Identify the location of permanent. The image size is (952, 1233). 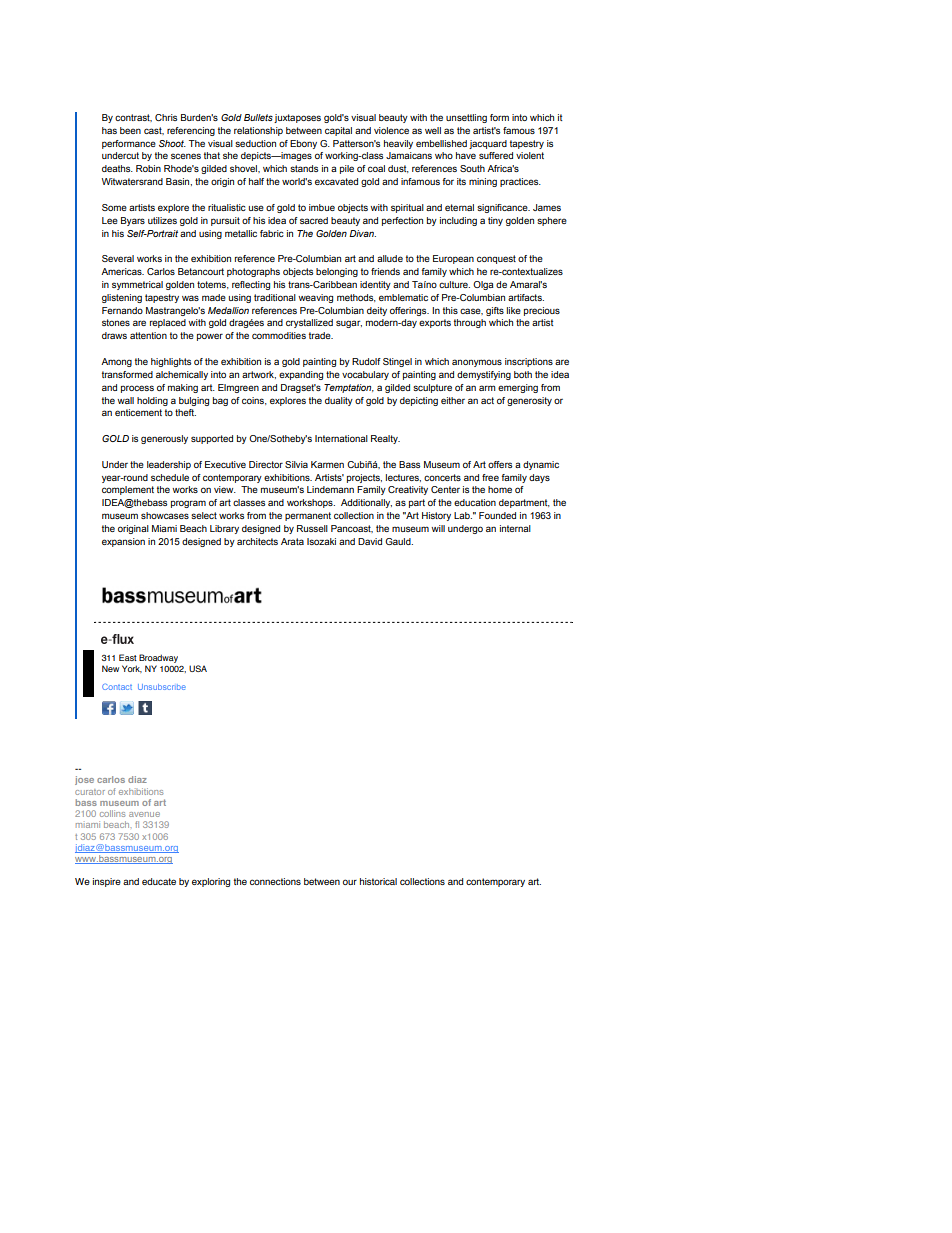
(308, 516).
